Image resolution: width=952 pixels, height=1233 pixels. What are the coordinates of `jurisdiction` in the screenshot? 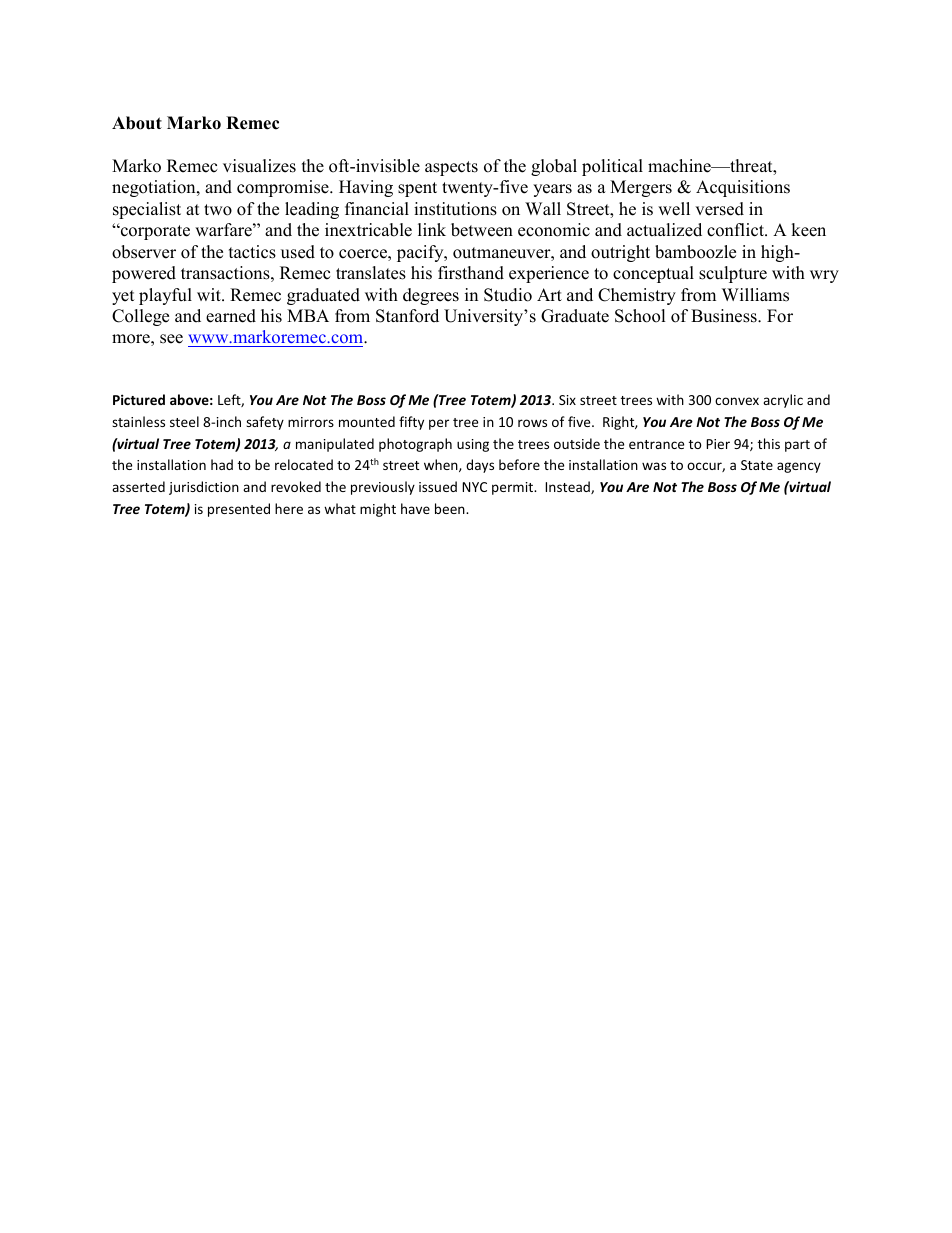 It's located at (204, 488).
